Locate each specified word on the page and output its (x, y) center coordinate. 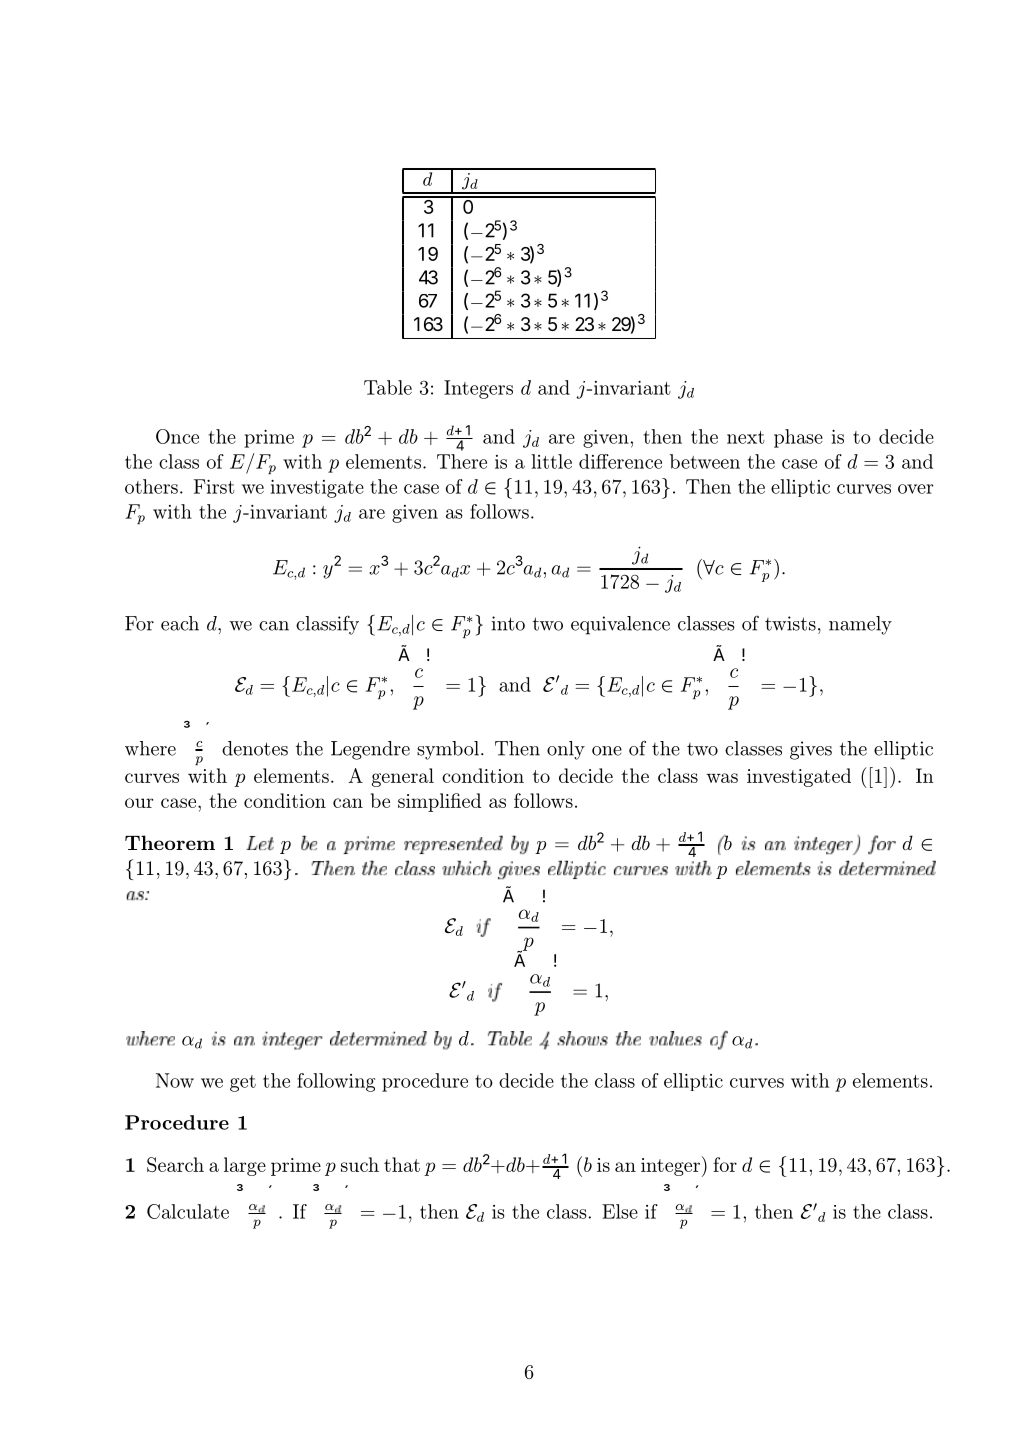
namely (860, 625)
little (551, 461)
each (180, 623)
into (508, 623)
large (245, 1166)
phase (798, 438)
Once (177, 436)
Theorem (170, 842)
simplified (439, 802)
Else (620, 1211)
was (722, 778)
